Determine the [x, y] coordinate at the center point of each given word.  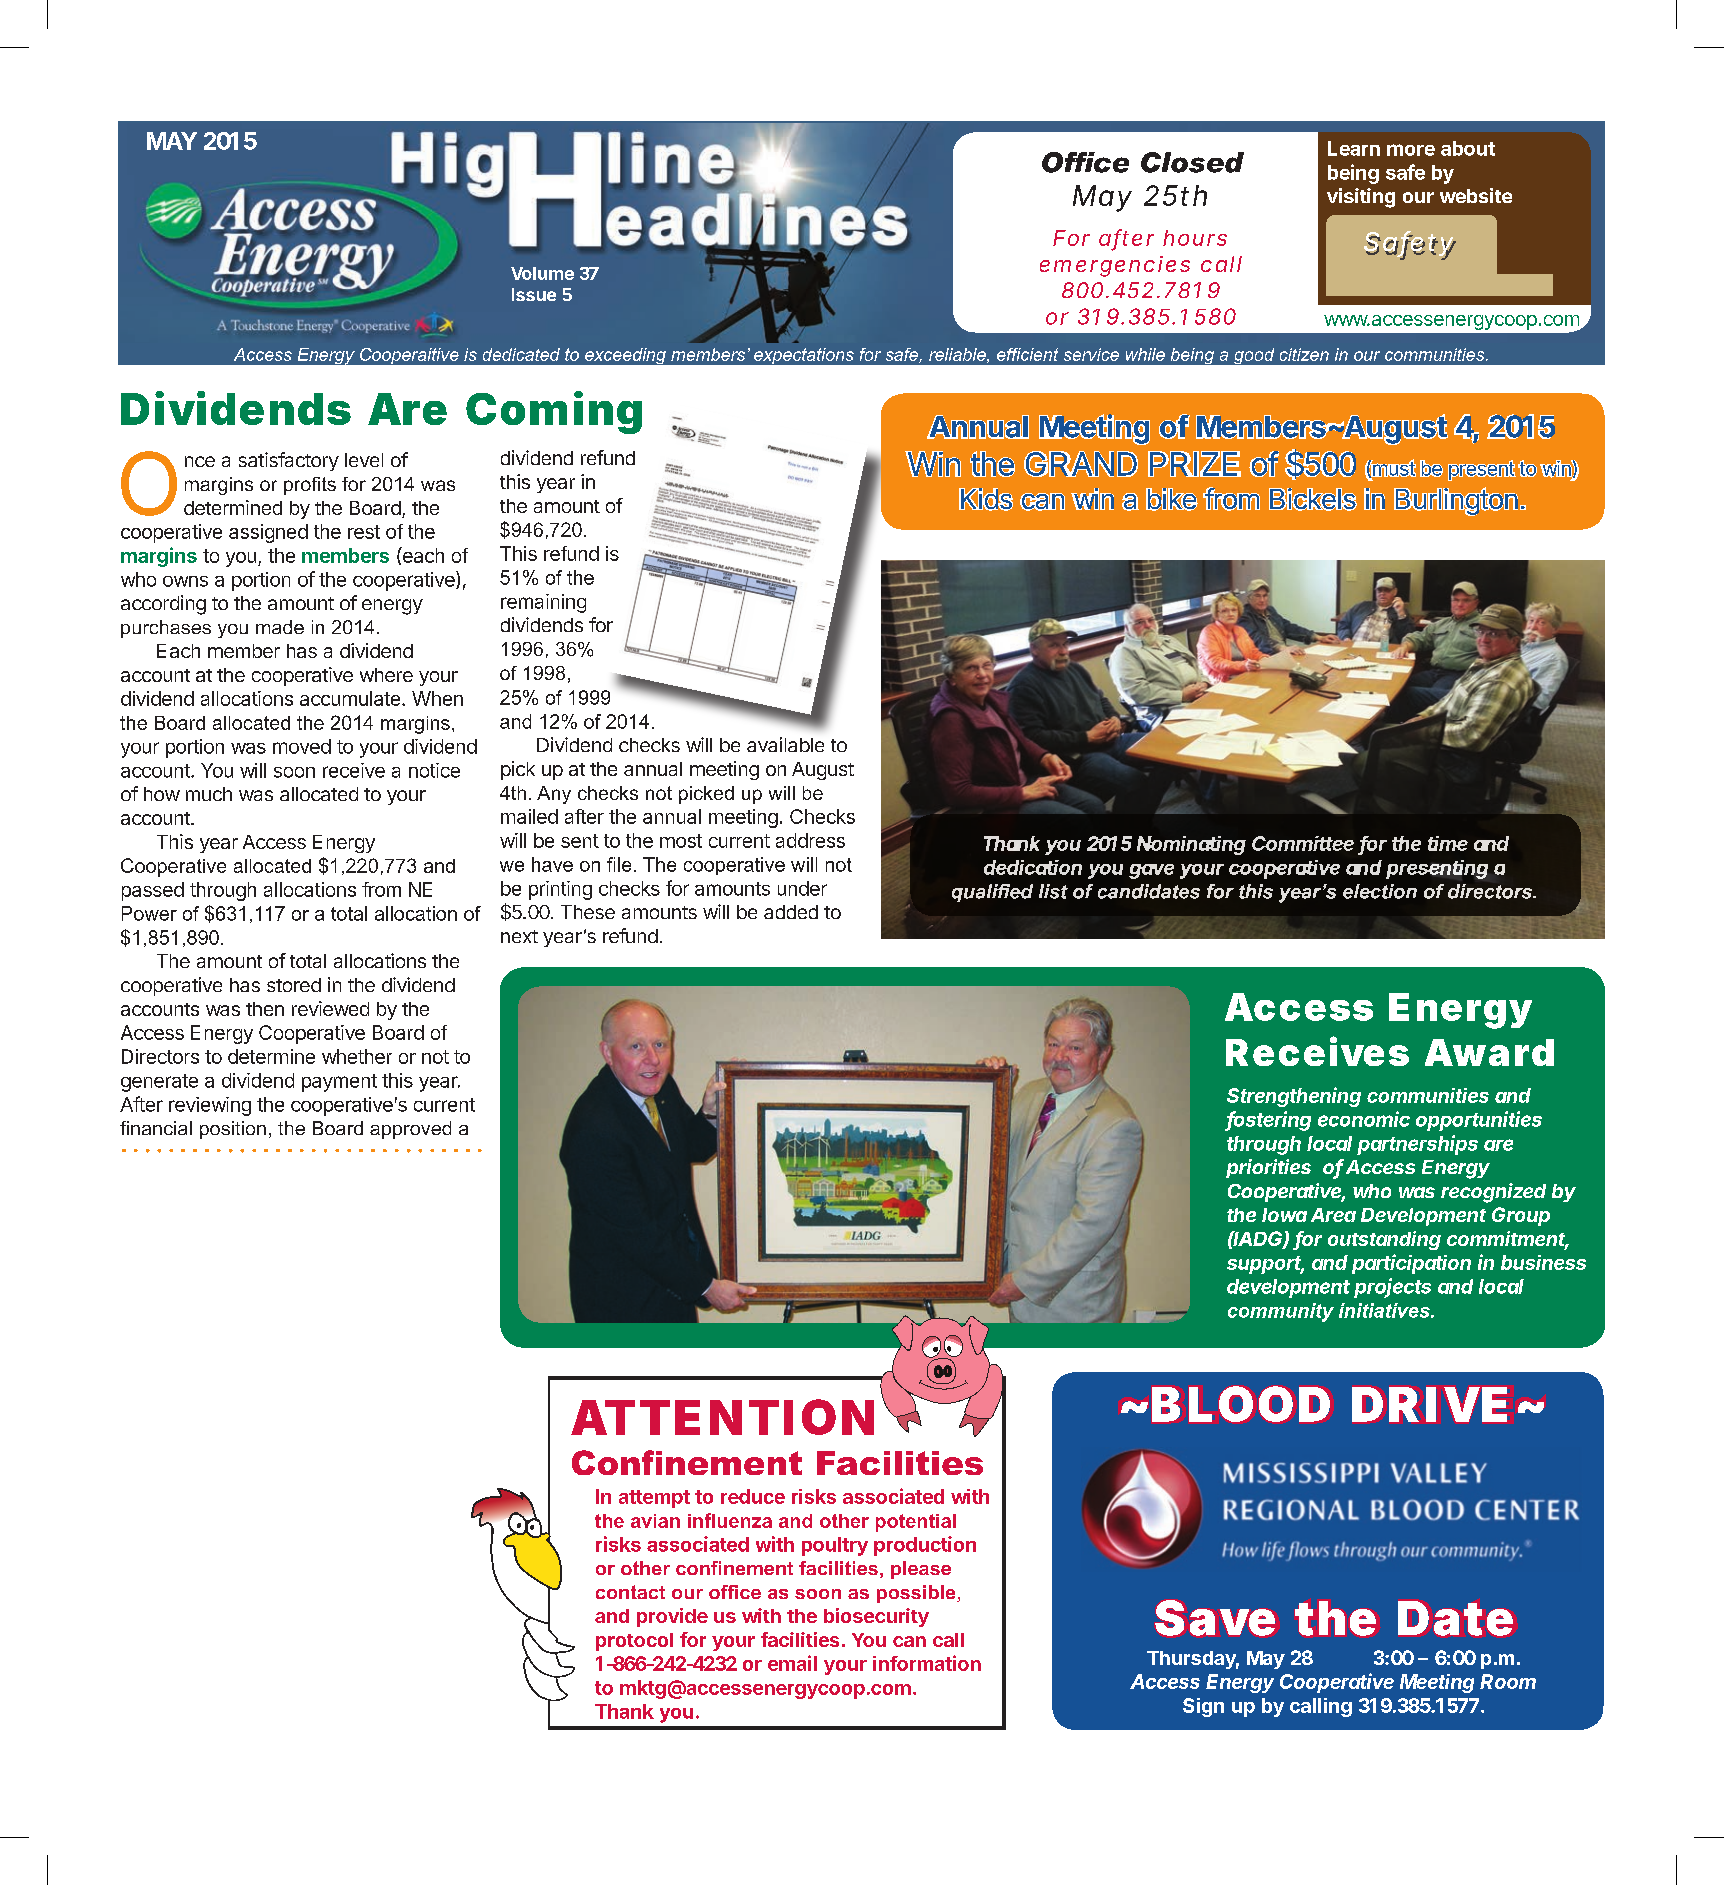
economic [1364, 1119]
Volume [542, 273]
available [785, 744]
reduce [753, 1496]
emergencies [1115, 266]
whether [357, 1056]
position [233, 1130]
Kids [986, 499]
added [791, 912]
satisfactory [289, 461]
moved [302, 746]
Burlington [1456, 501]
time [1448, 843]
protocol [634, 1642]
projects [1392, 1288]
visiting [1361, 198]
